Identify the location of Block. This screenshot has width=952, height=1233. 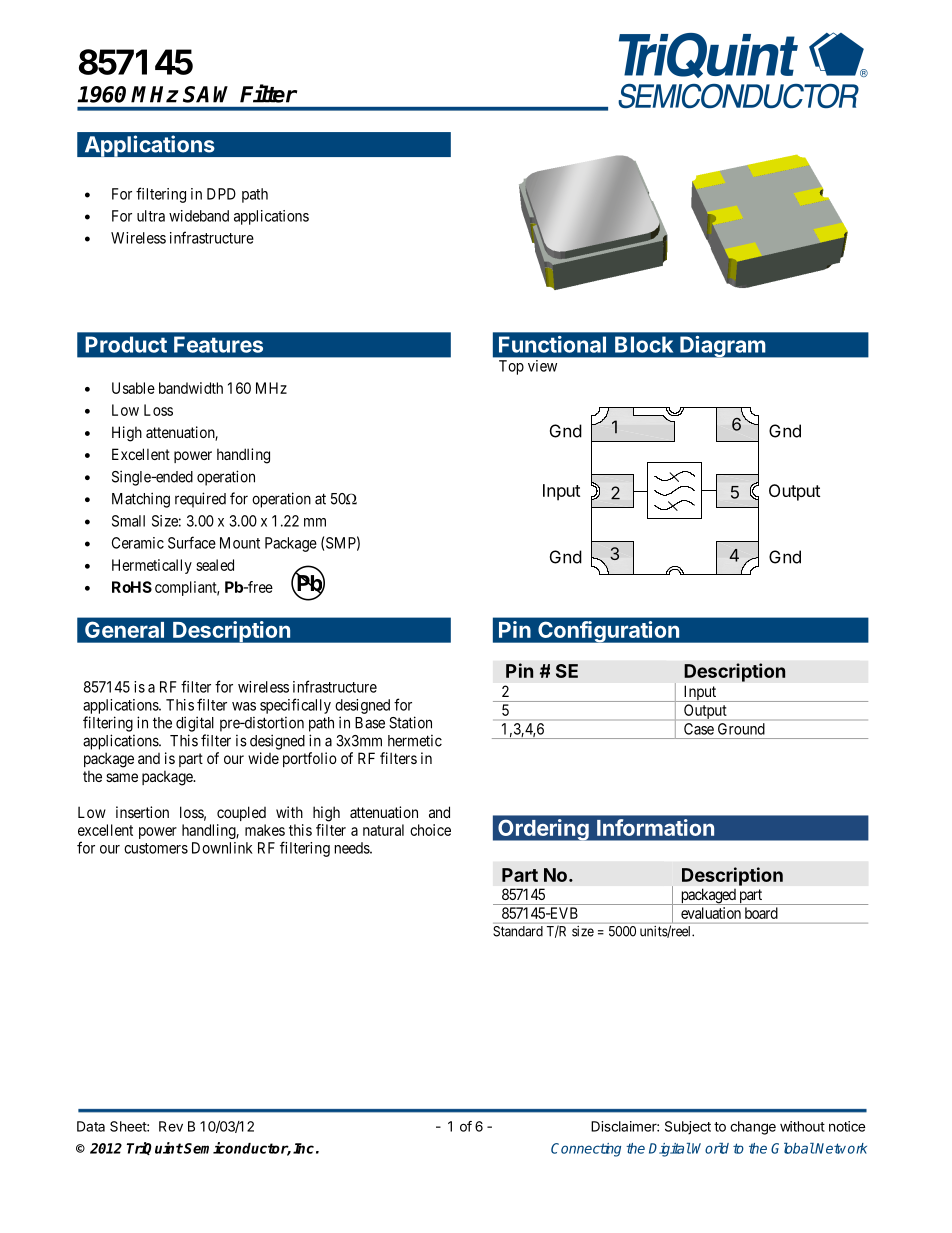
(644, 344).
